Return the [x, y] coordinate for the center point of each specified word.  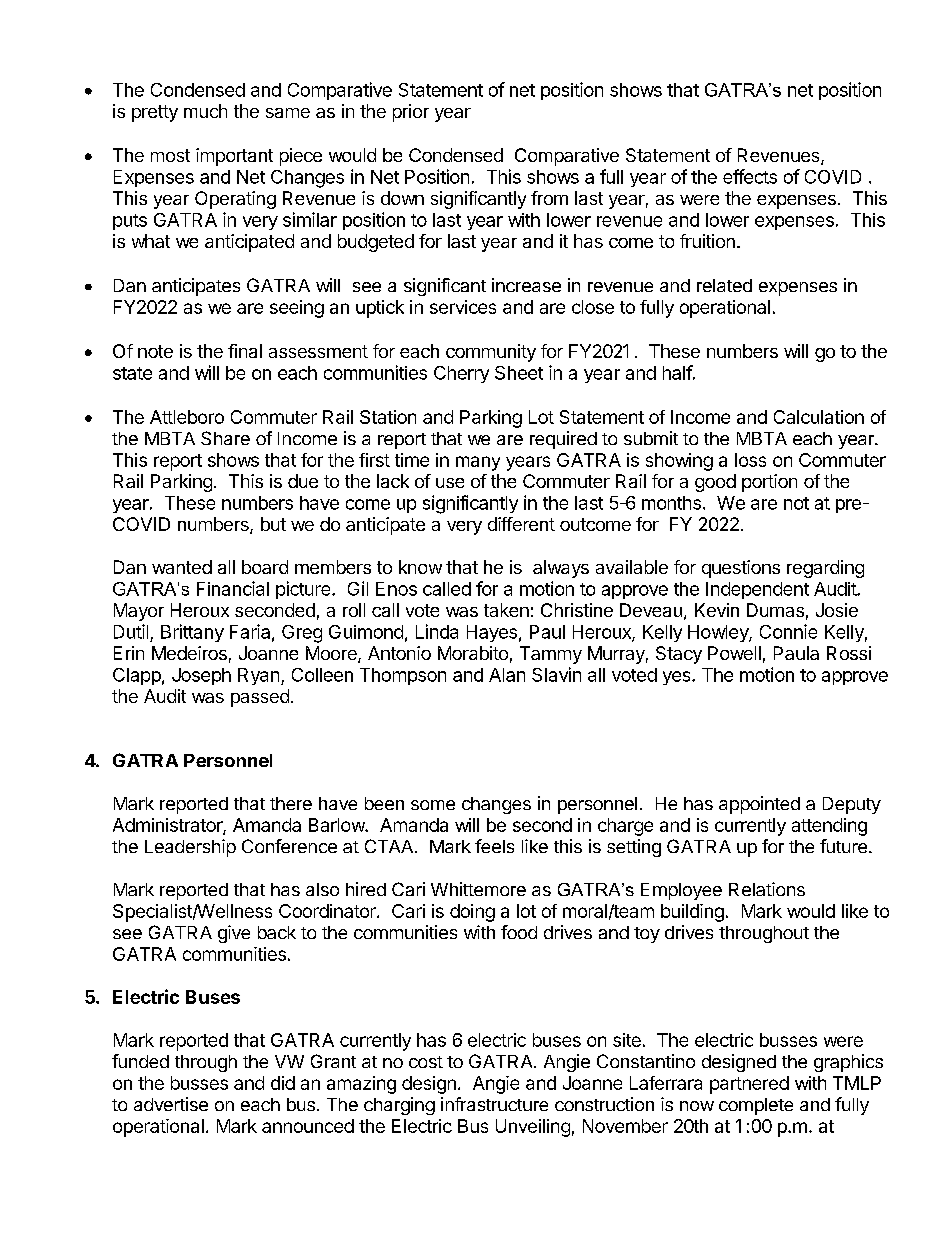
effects [750, 176]
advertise [171, 1104]
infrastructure [494, 1104]
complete [756, 1106]
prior [411, 113]
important [234, 157]
